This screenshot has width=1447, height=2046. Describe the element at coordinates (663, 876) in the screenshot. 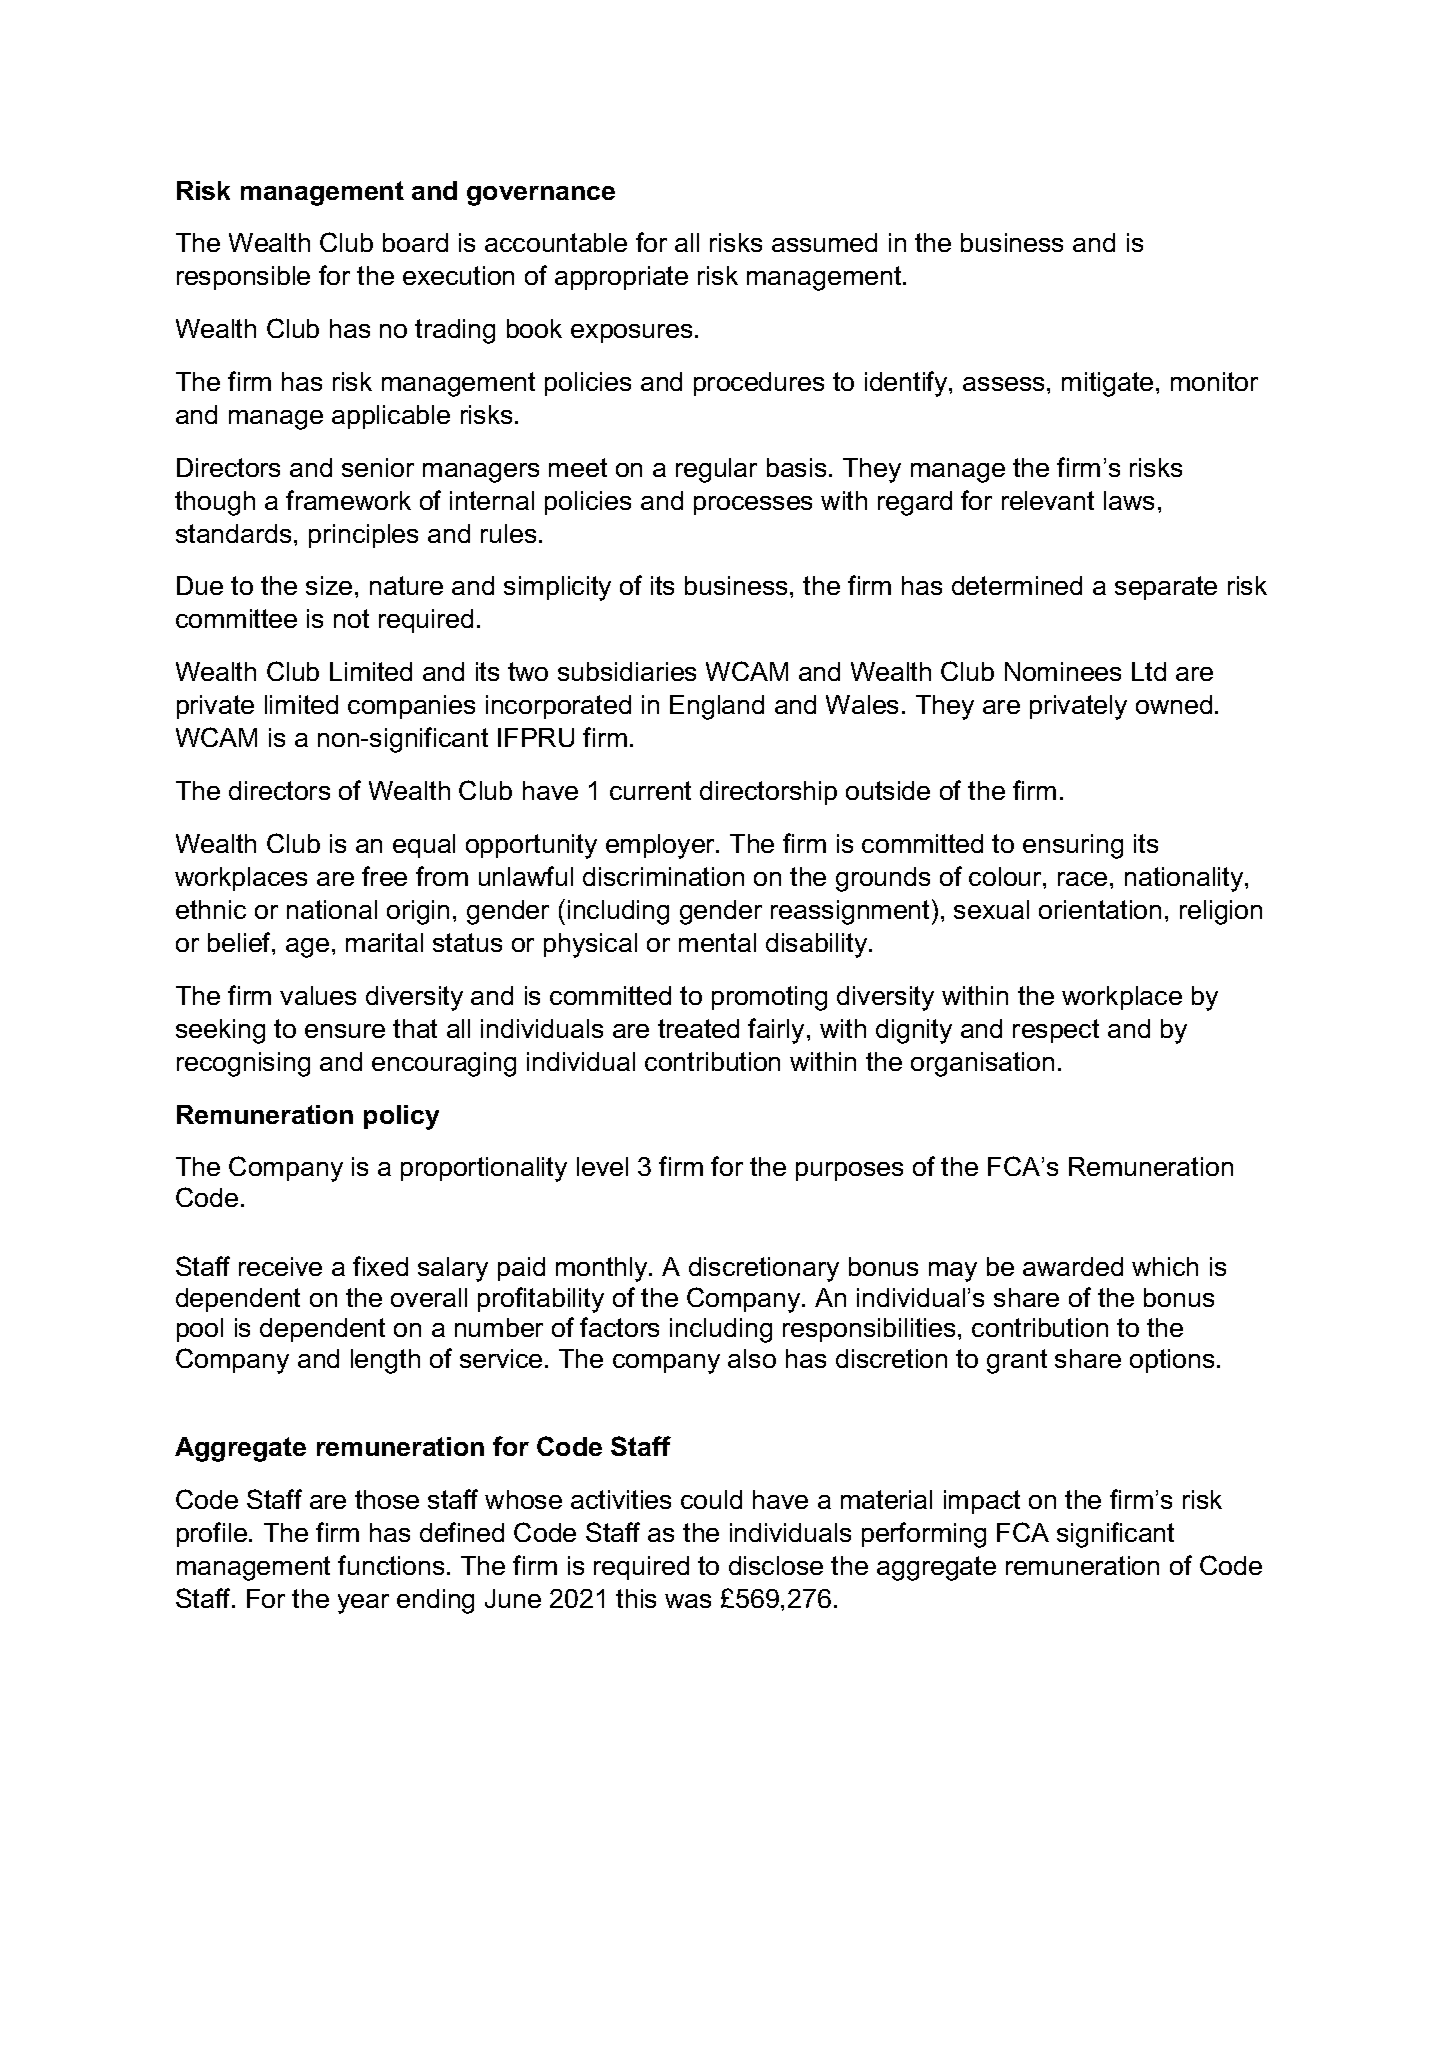

I see `discrimination` at that location.
